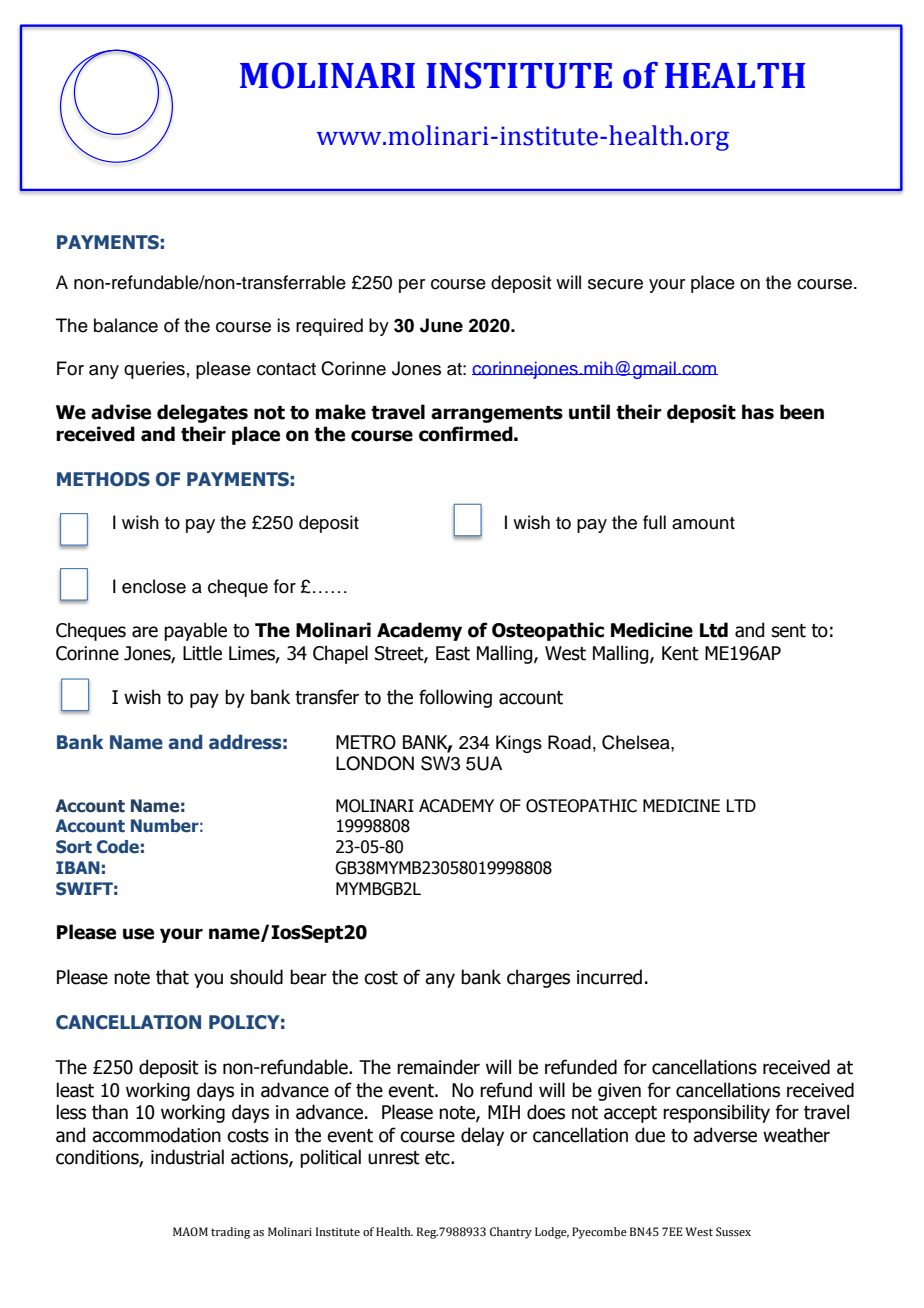 The width and height of the page is (924, 1308). I want to click on Sussex, so click(733, 1231).
